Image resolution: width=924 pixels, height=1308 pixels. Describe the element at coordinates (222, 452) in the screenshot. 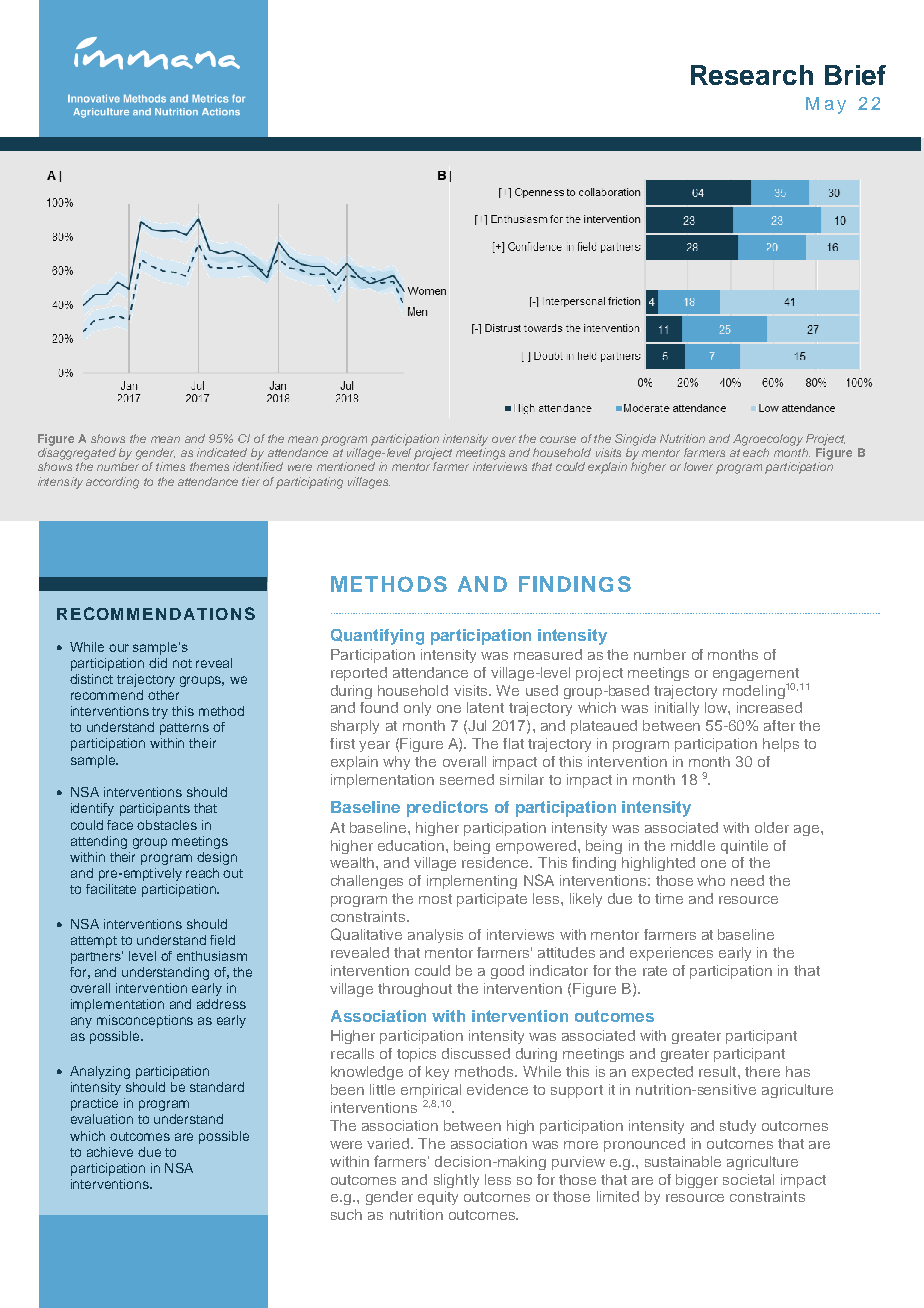

I see `indicated` at that location.
